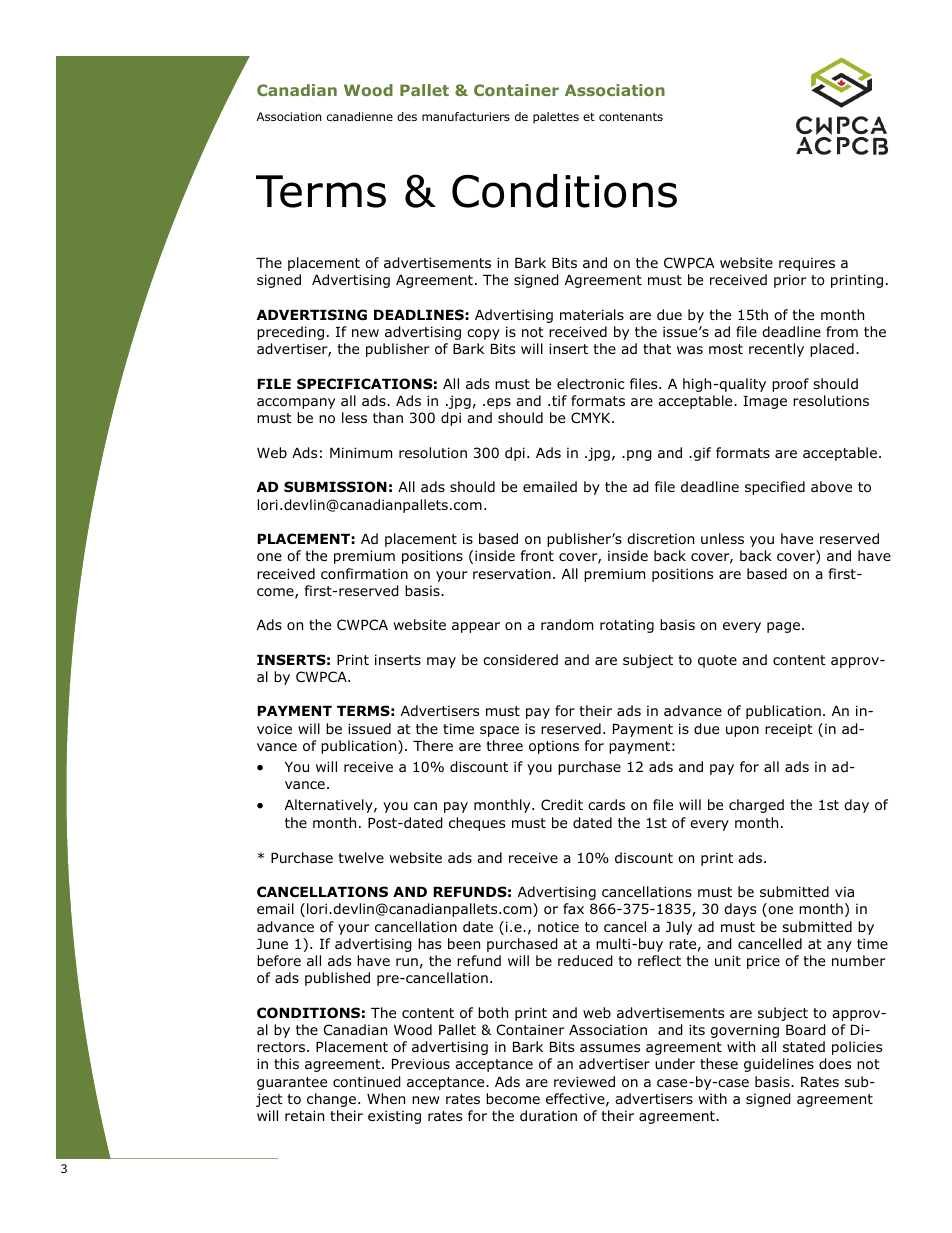 The height and width of the page is (1233, 952). Describe the element at coordinates (567, 625) in the page. I see `random` at that location.
